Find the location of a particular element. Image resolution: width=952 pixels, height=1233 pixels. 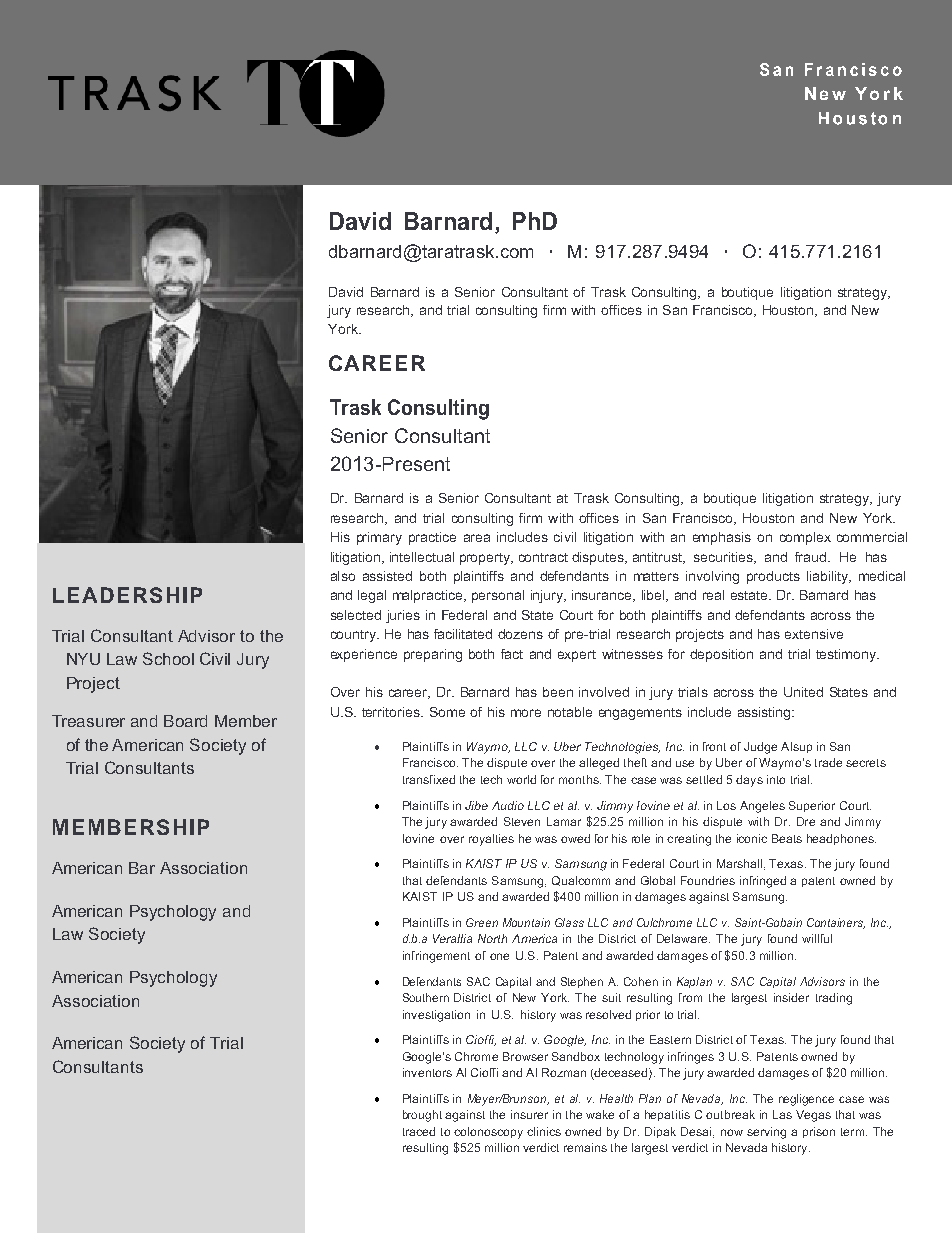

Board is located at coordinates (185, 721).
